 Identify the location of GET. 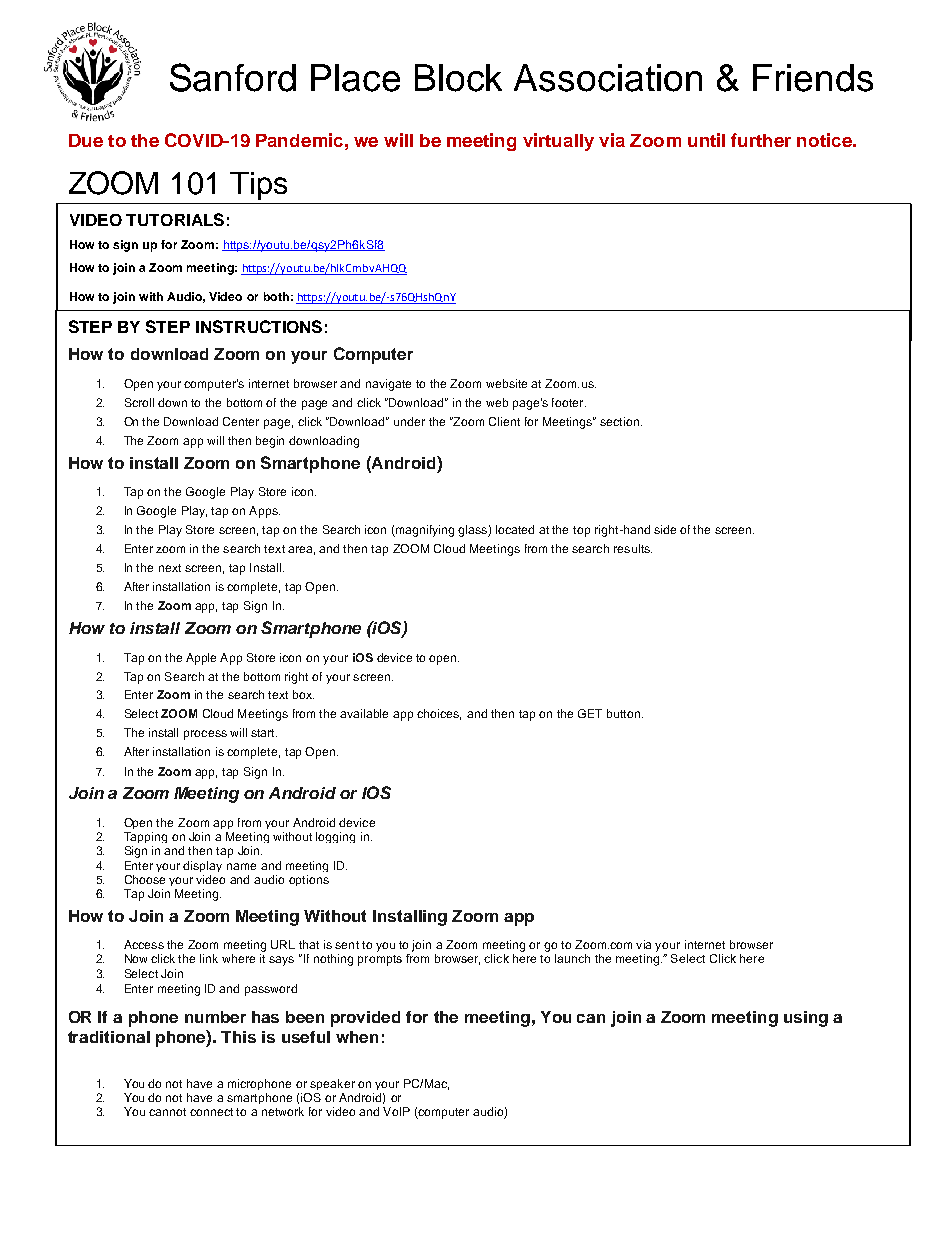
(590, 713).
